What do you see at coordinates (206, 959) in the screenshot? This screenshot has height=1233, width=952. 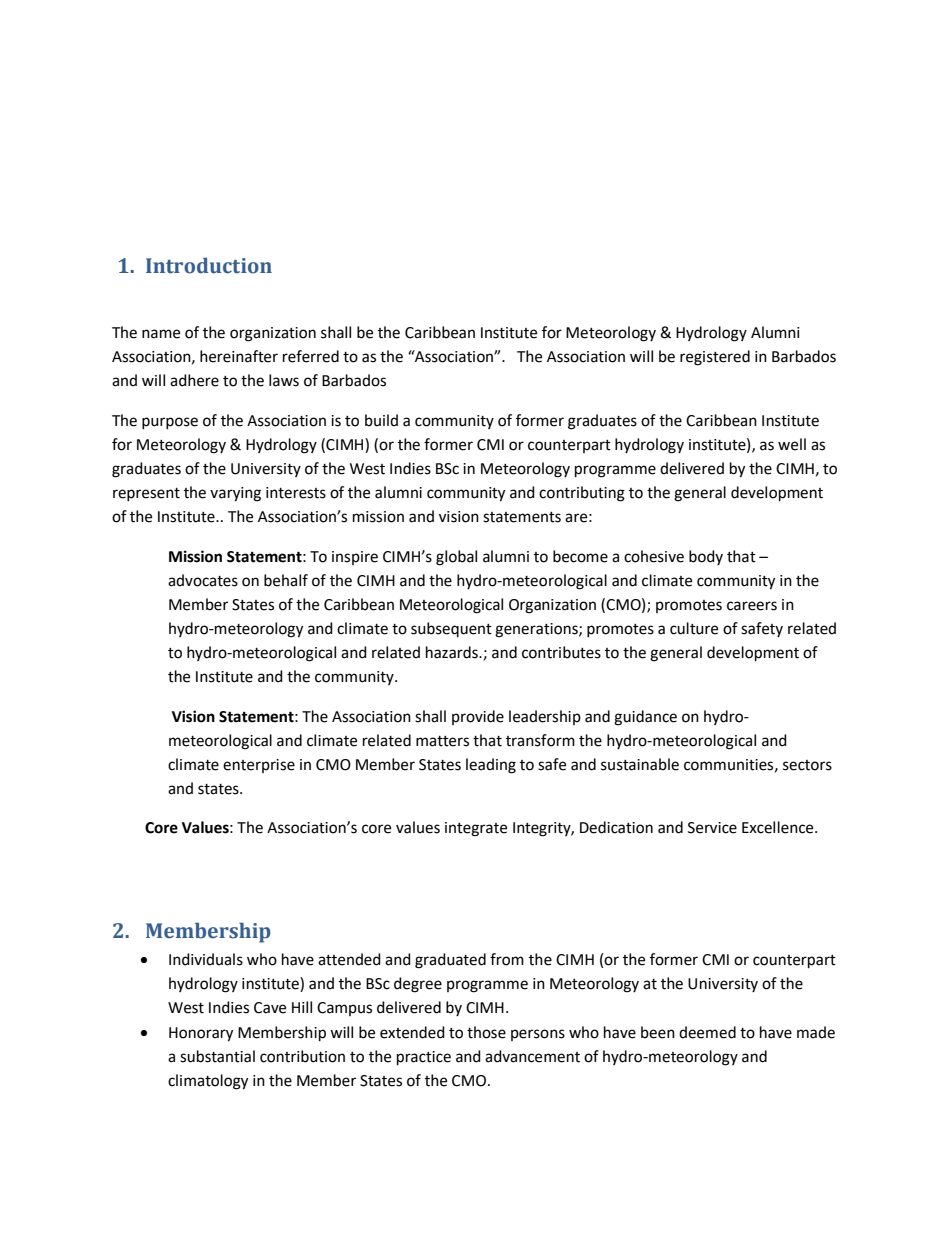 I see `Individuals` at bounding box center [206, 959].
